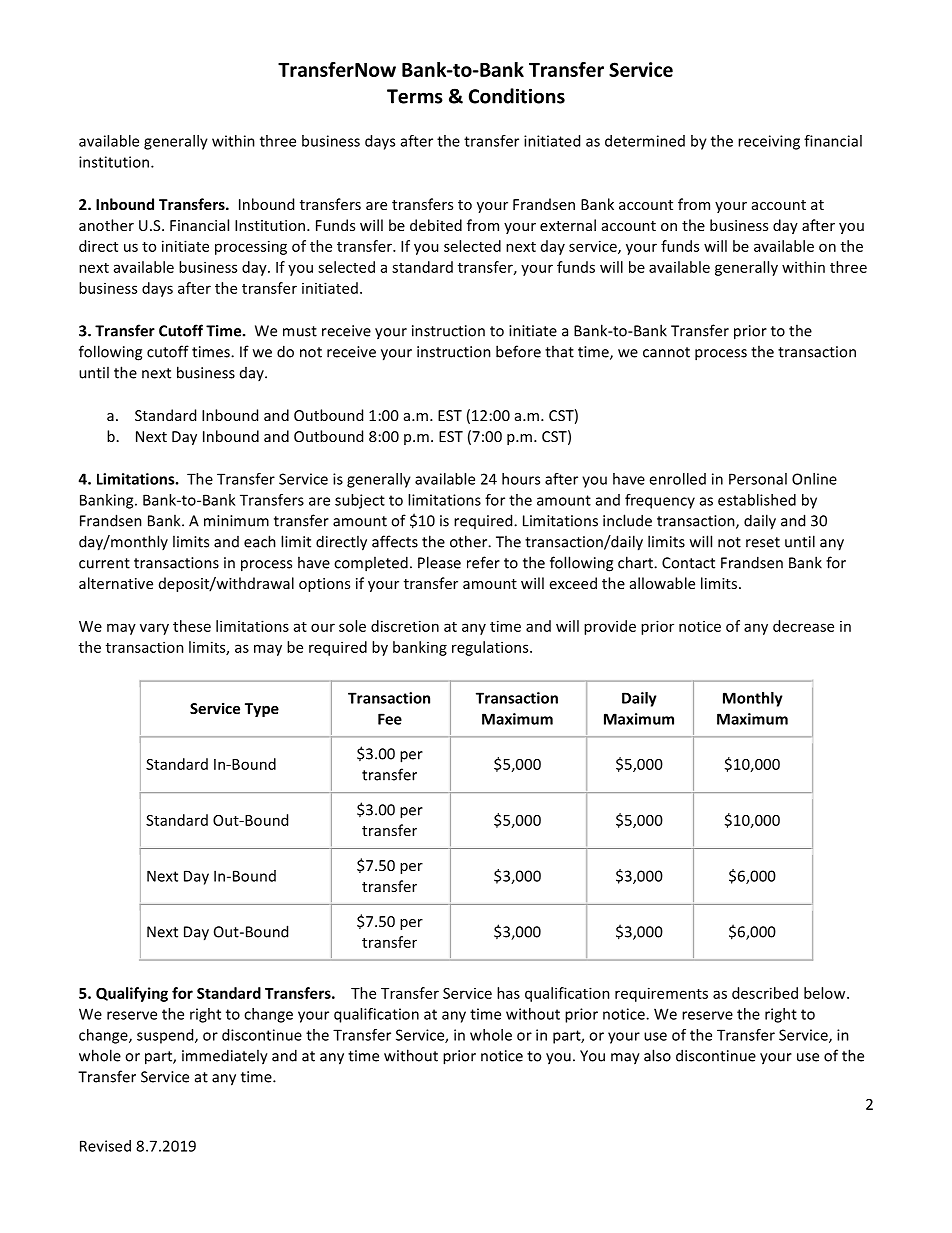 Image resolution: width=952 pixels, height=1233 pixels. I want to click on has, so click(508, 993).
